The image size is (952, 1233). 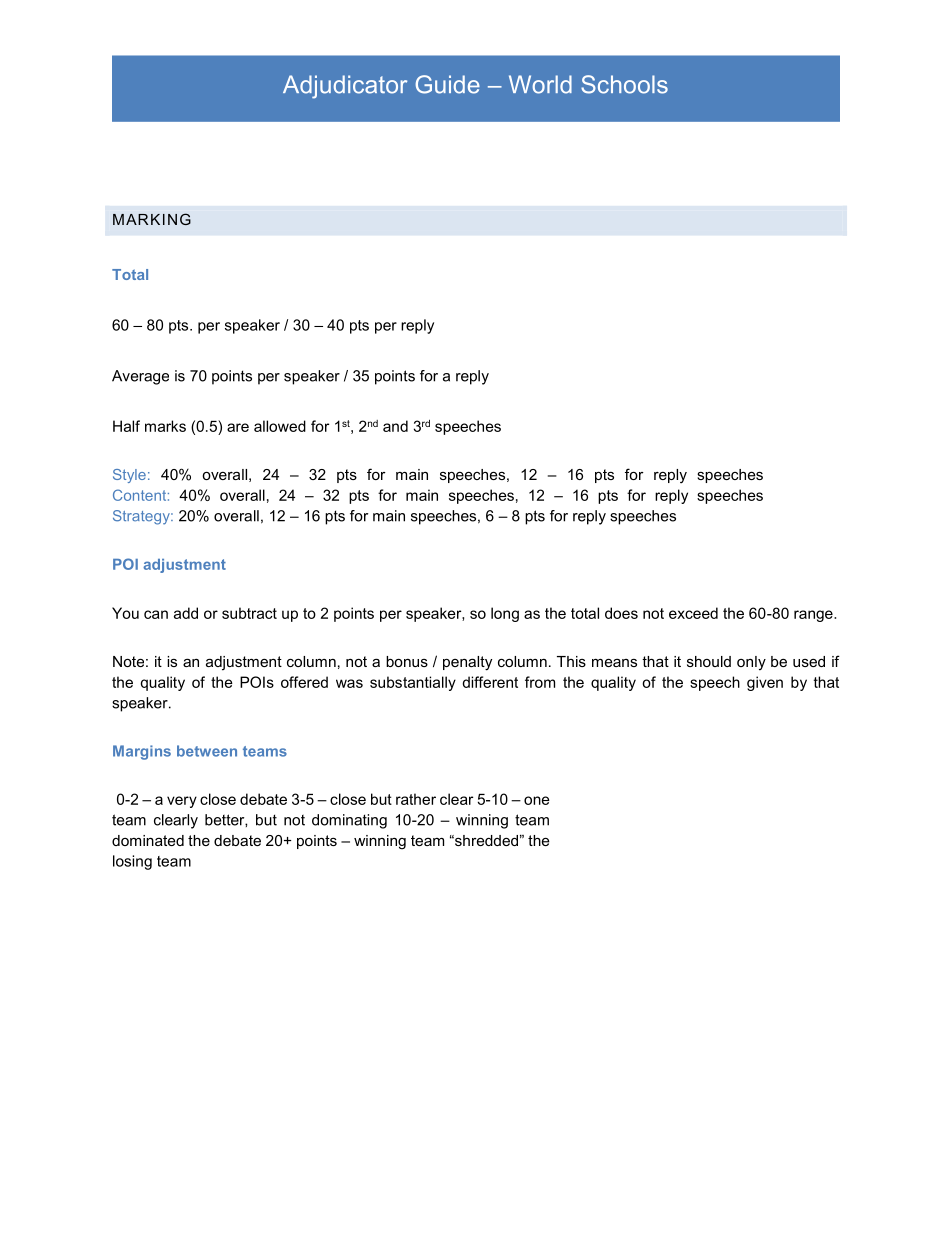 What do you see at coordinates (765, 683) in the screenshot?
I see `given` at bounding box center [765, 683].
